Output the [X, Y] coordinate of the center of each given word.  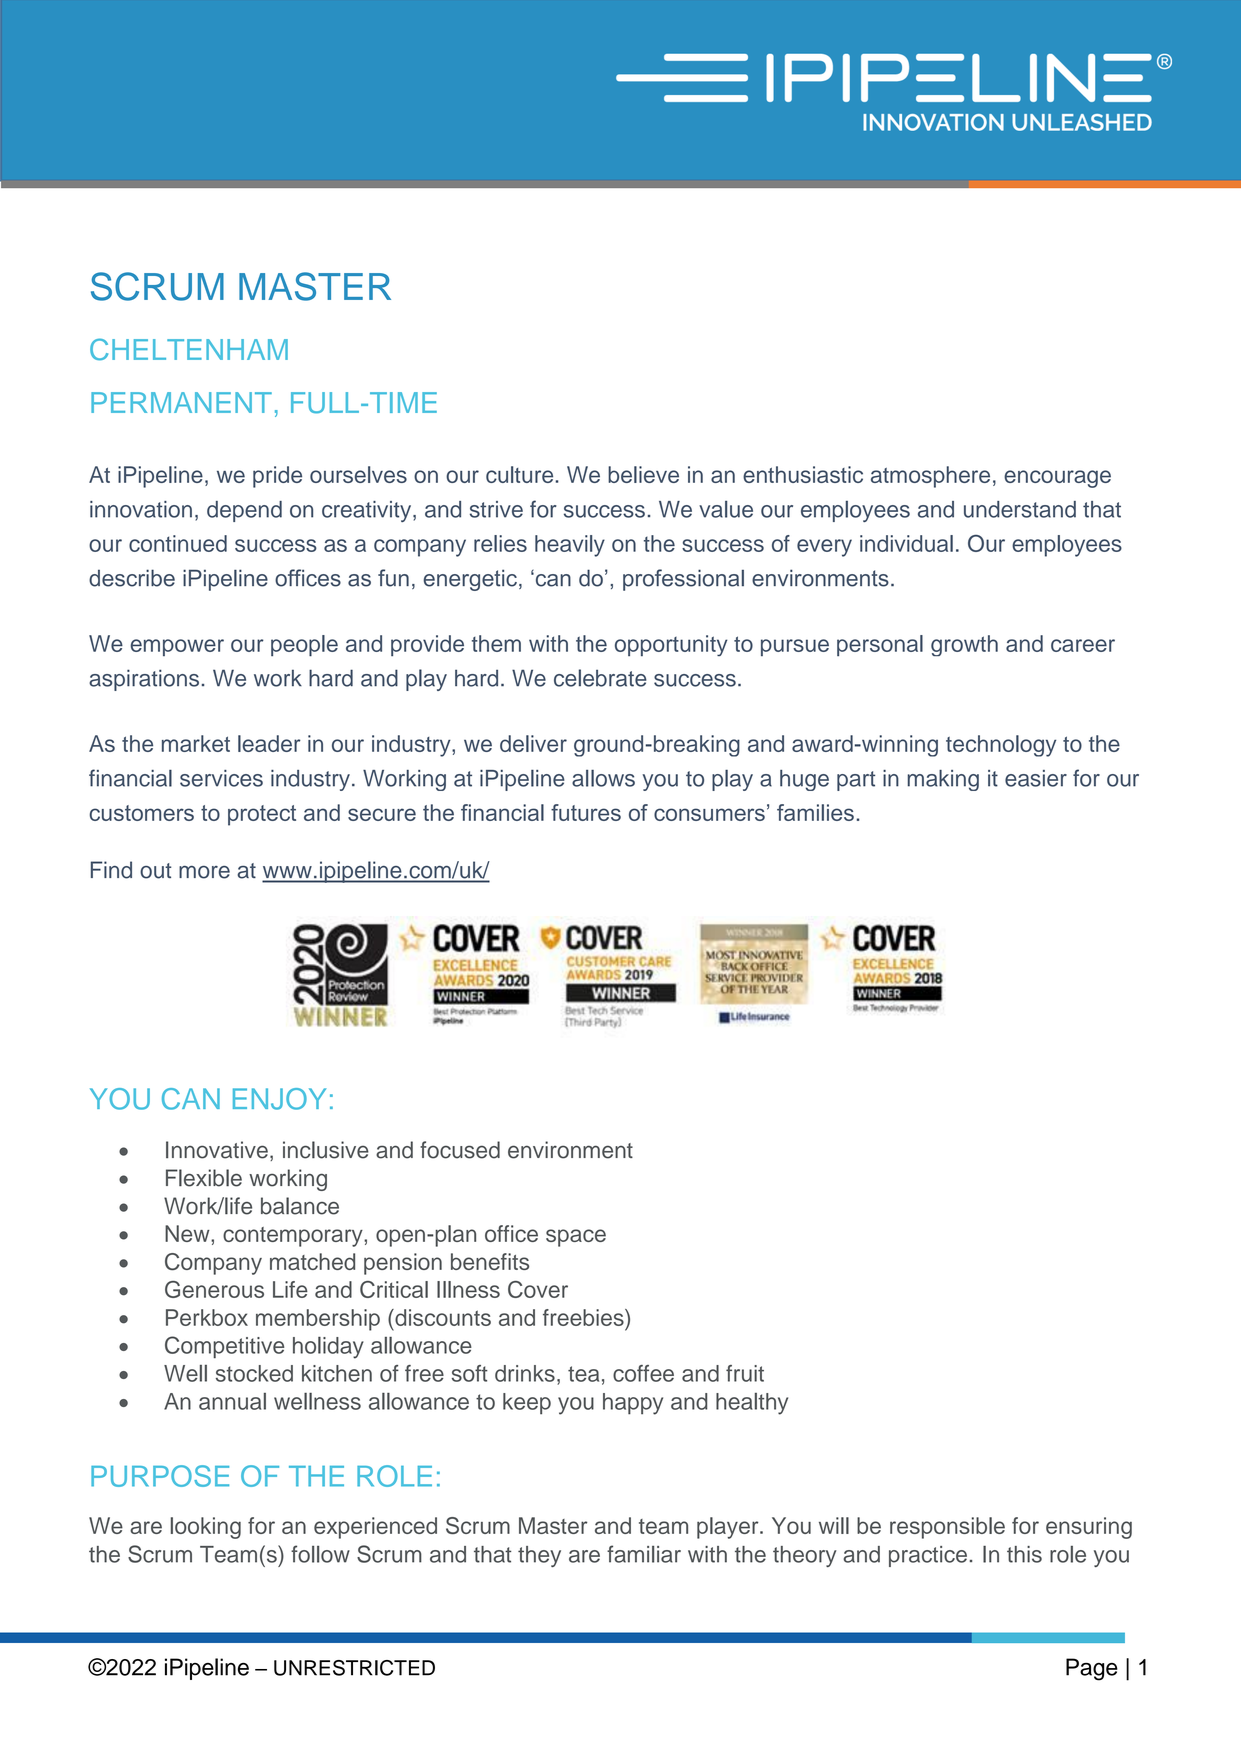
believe [643, 474]
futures [586, 812]
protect [262, 815]
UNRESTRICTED [354, 1668]
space [576, 1238]
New [188, 1233]
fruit [745, 1373]
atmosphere [930, 477]
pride [277, 477]
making [943, 780]
